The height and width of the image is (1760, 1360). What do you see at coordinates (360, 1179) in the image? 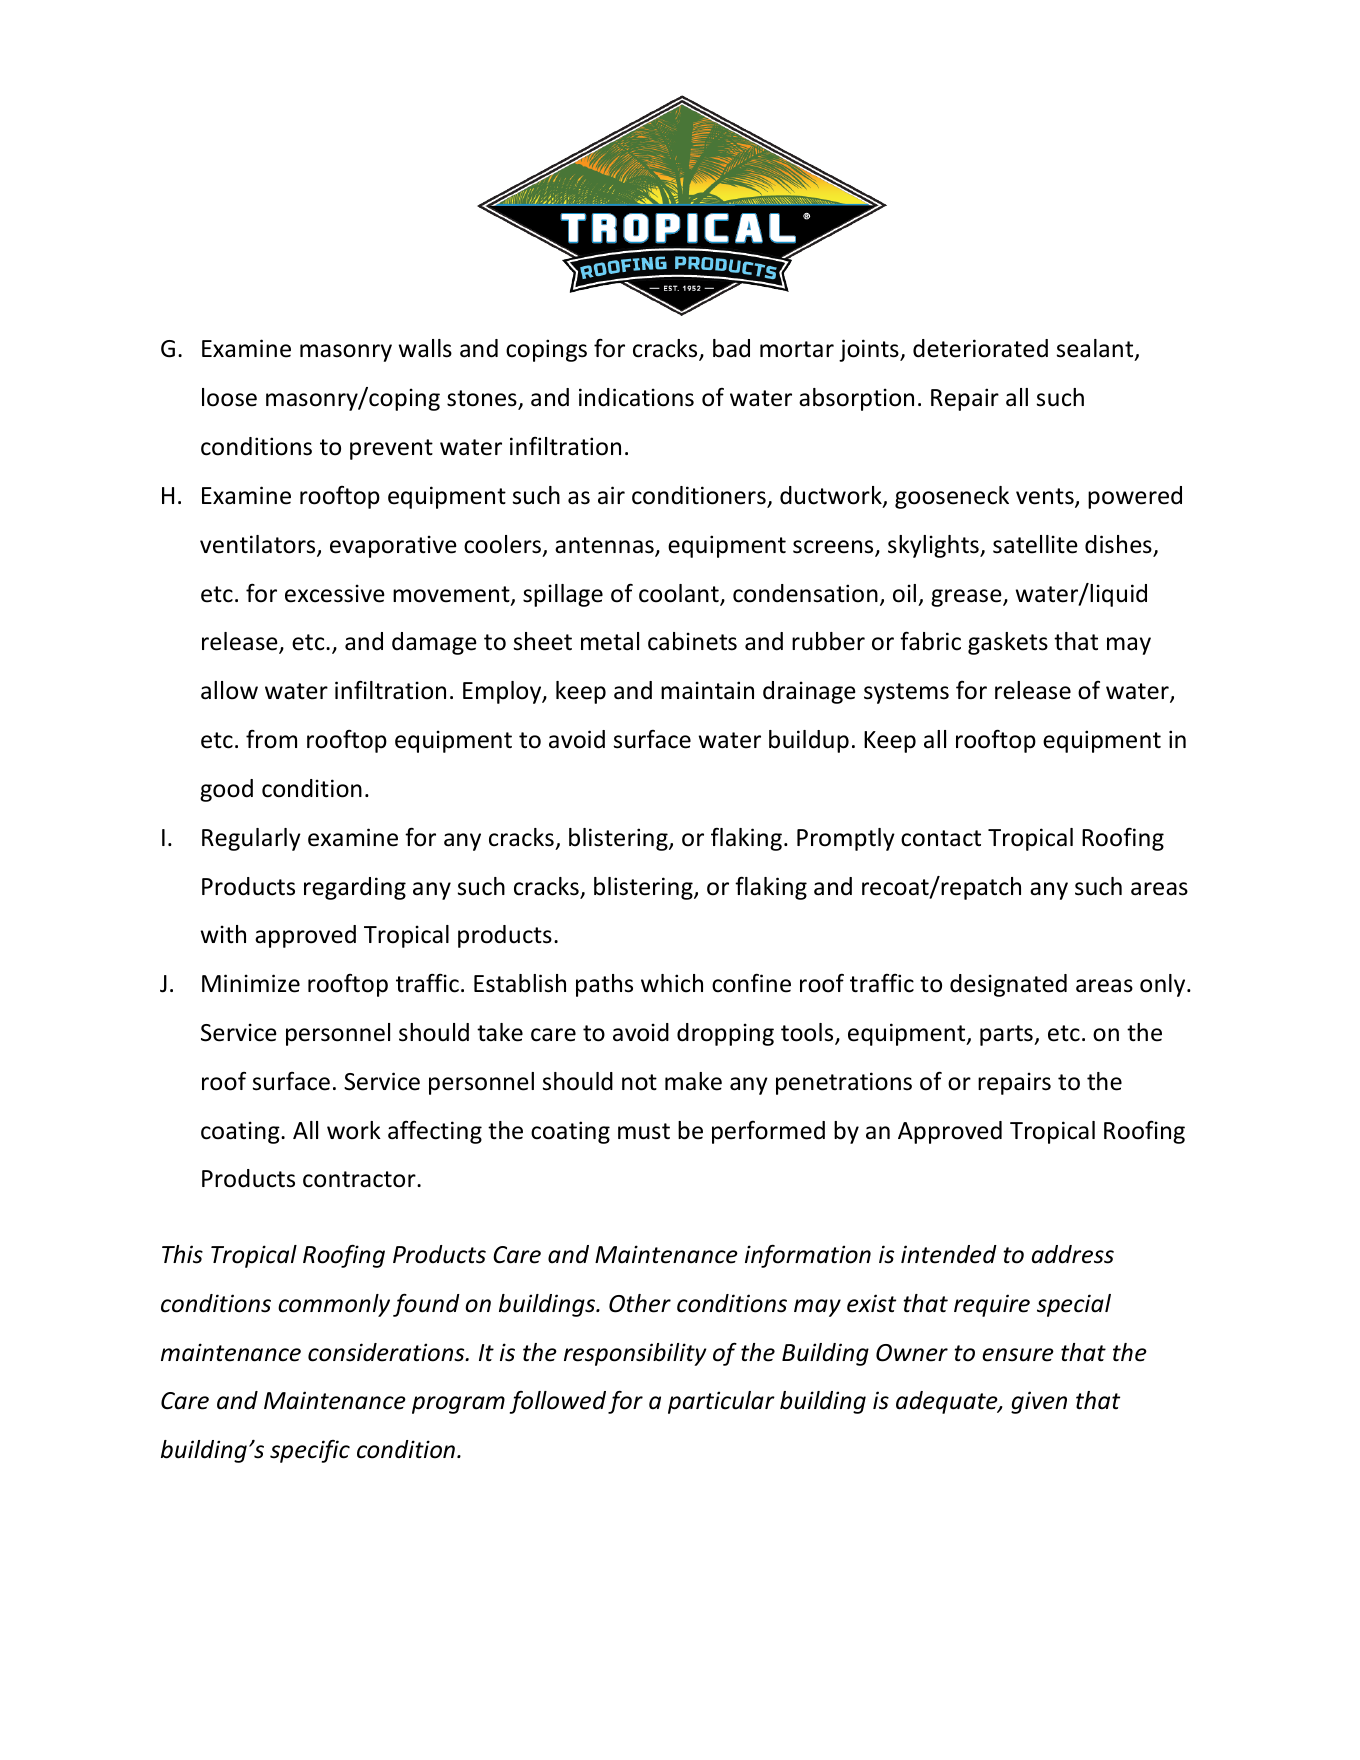
I see `contractor` at bounding box center [360, 1179].
